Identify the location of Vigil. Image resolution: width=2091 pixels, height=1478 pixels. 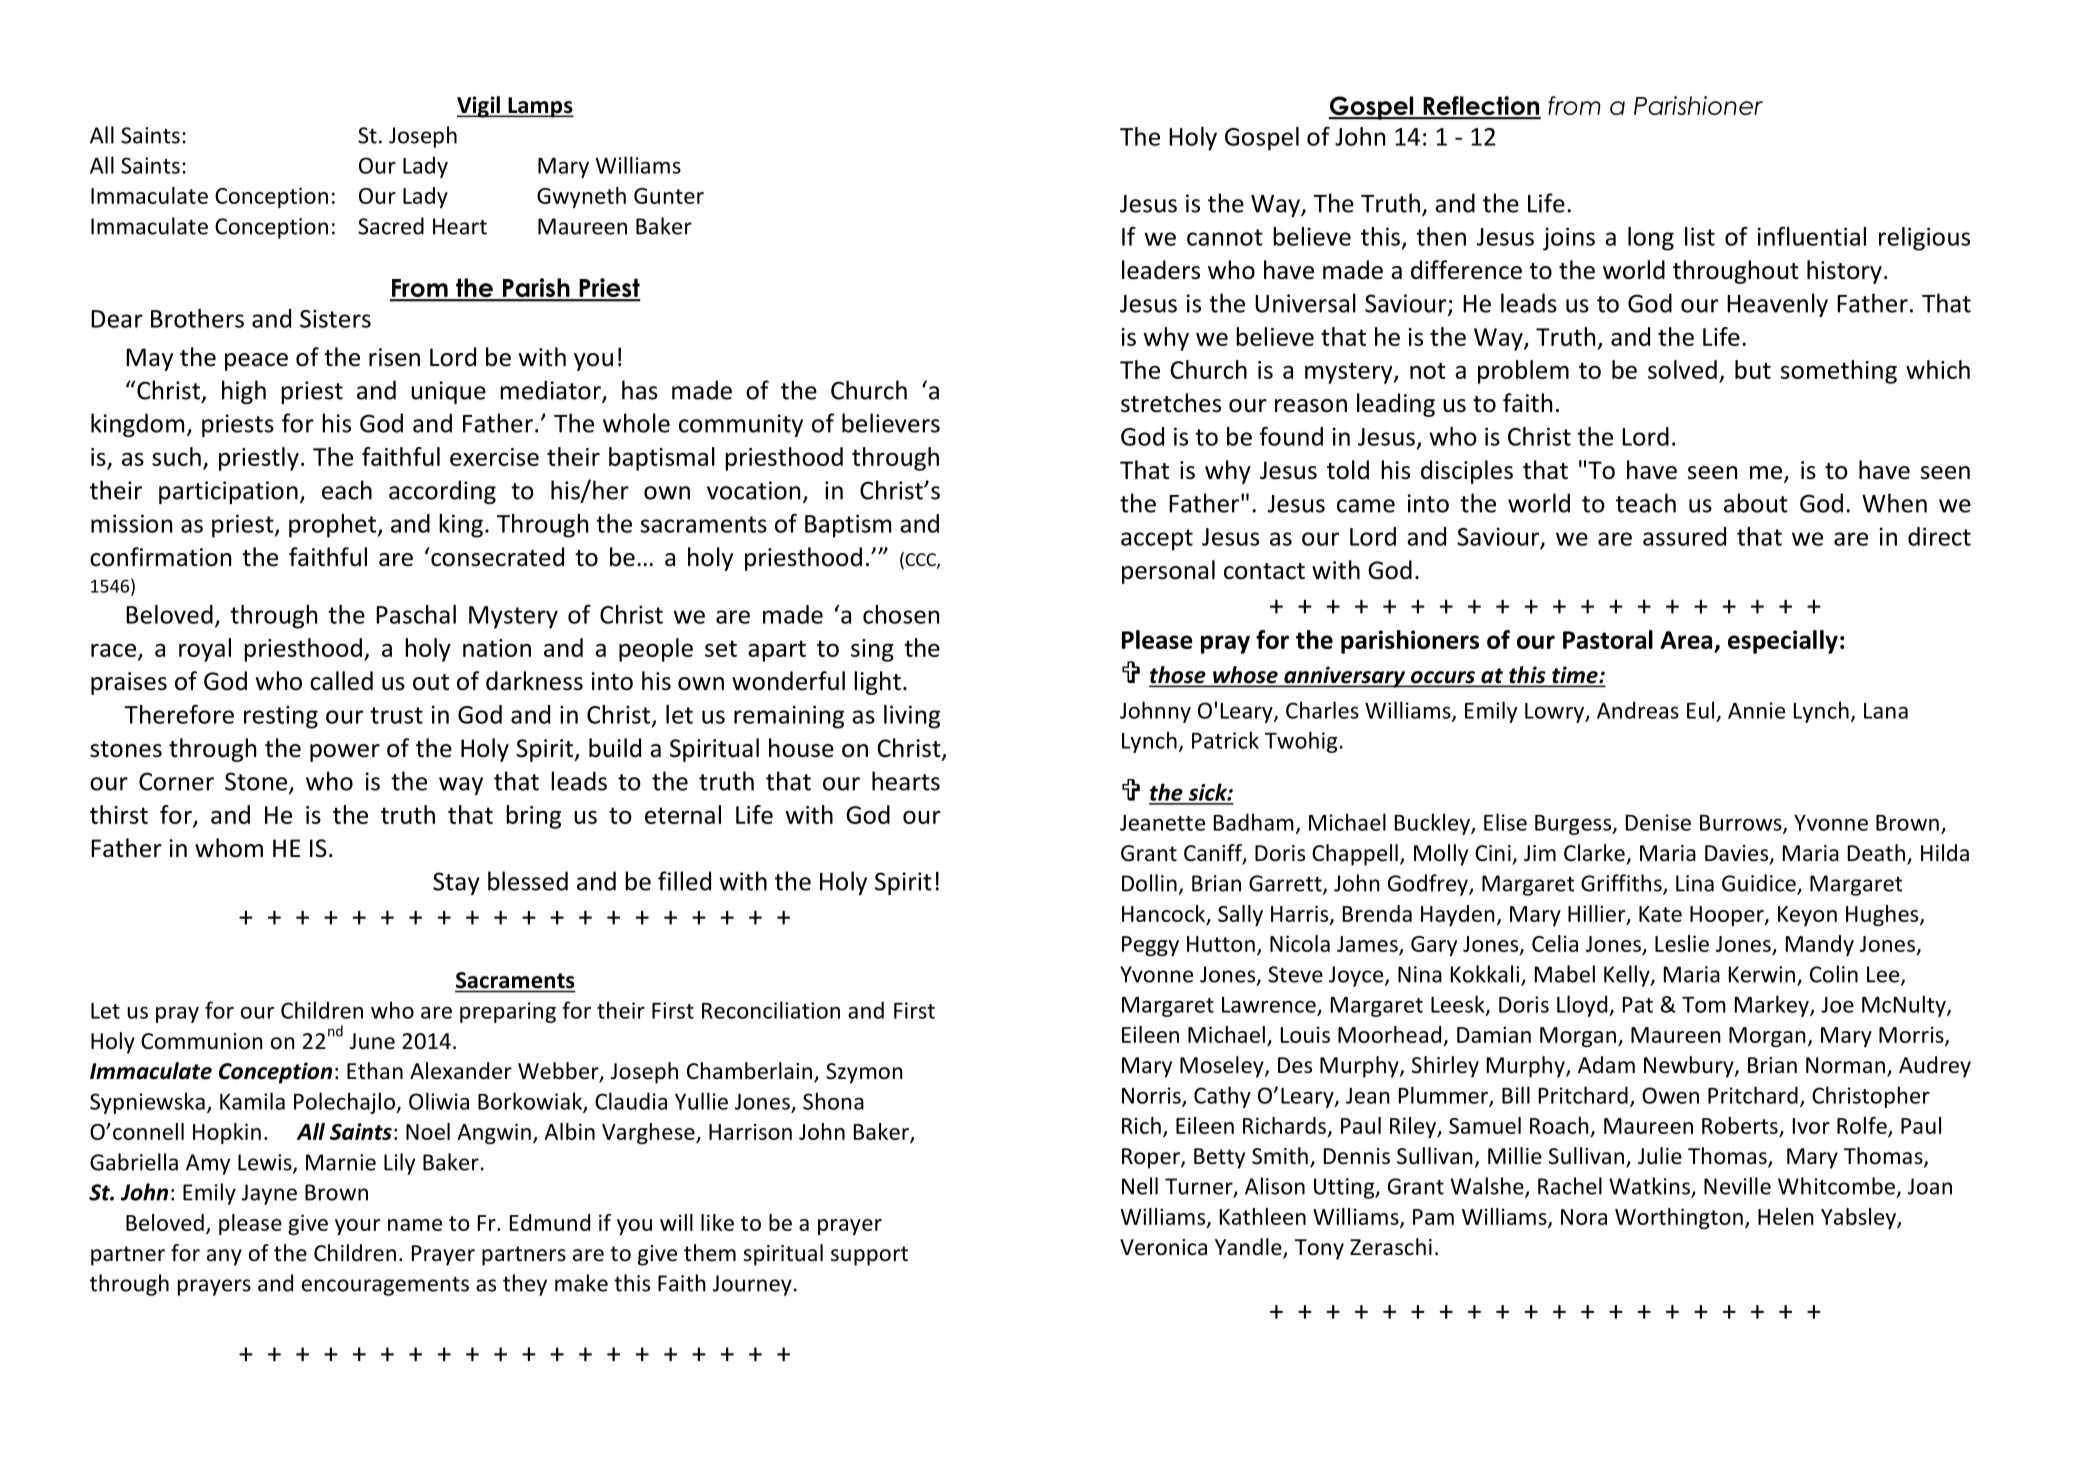
(479, 107).
